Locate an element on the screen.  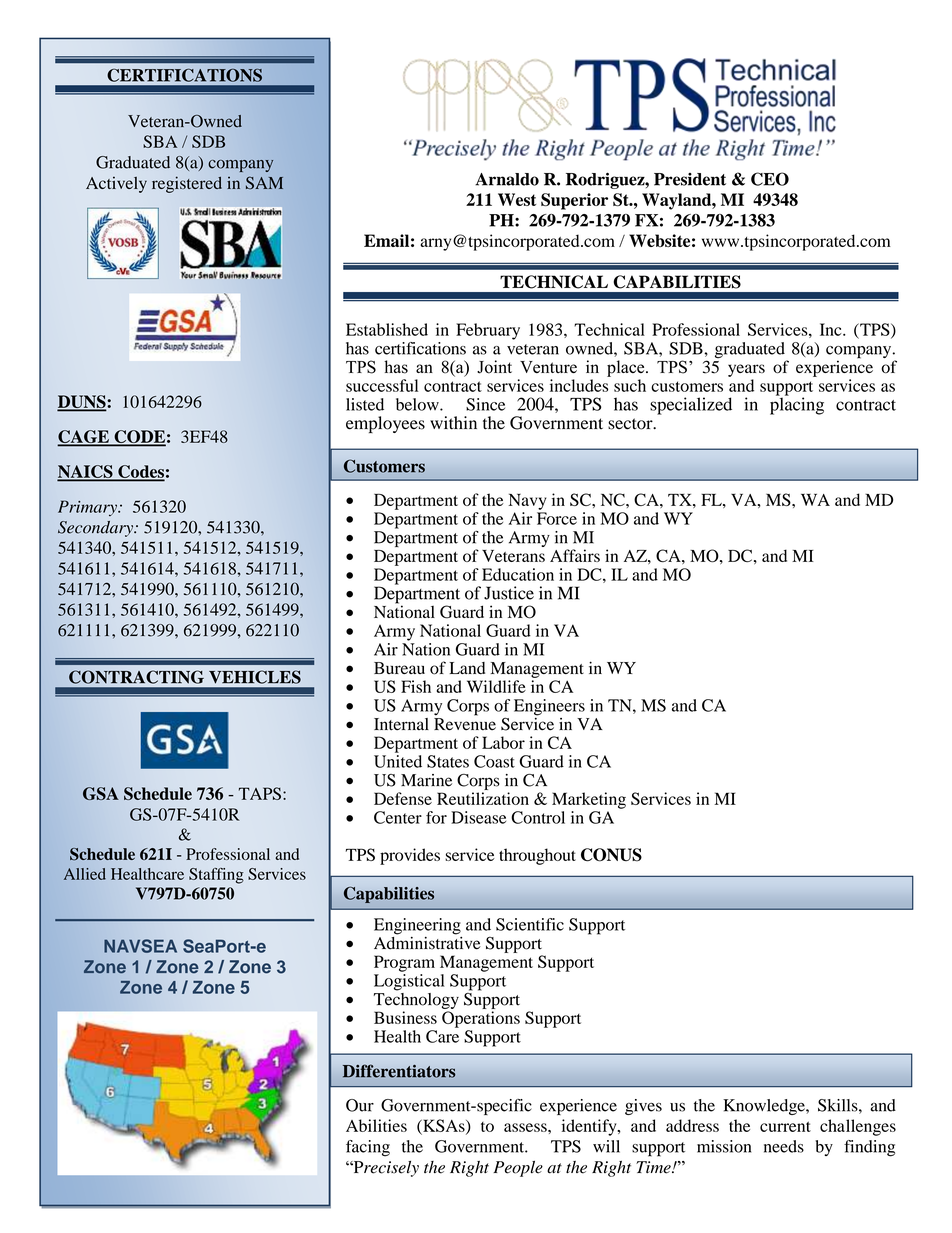
CEO is located at coordinates (770, 179).
